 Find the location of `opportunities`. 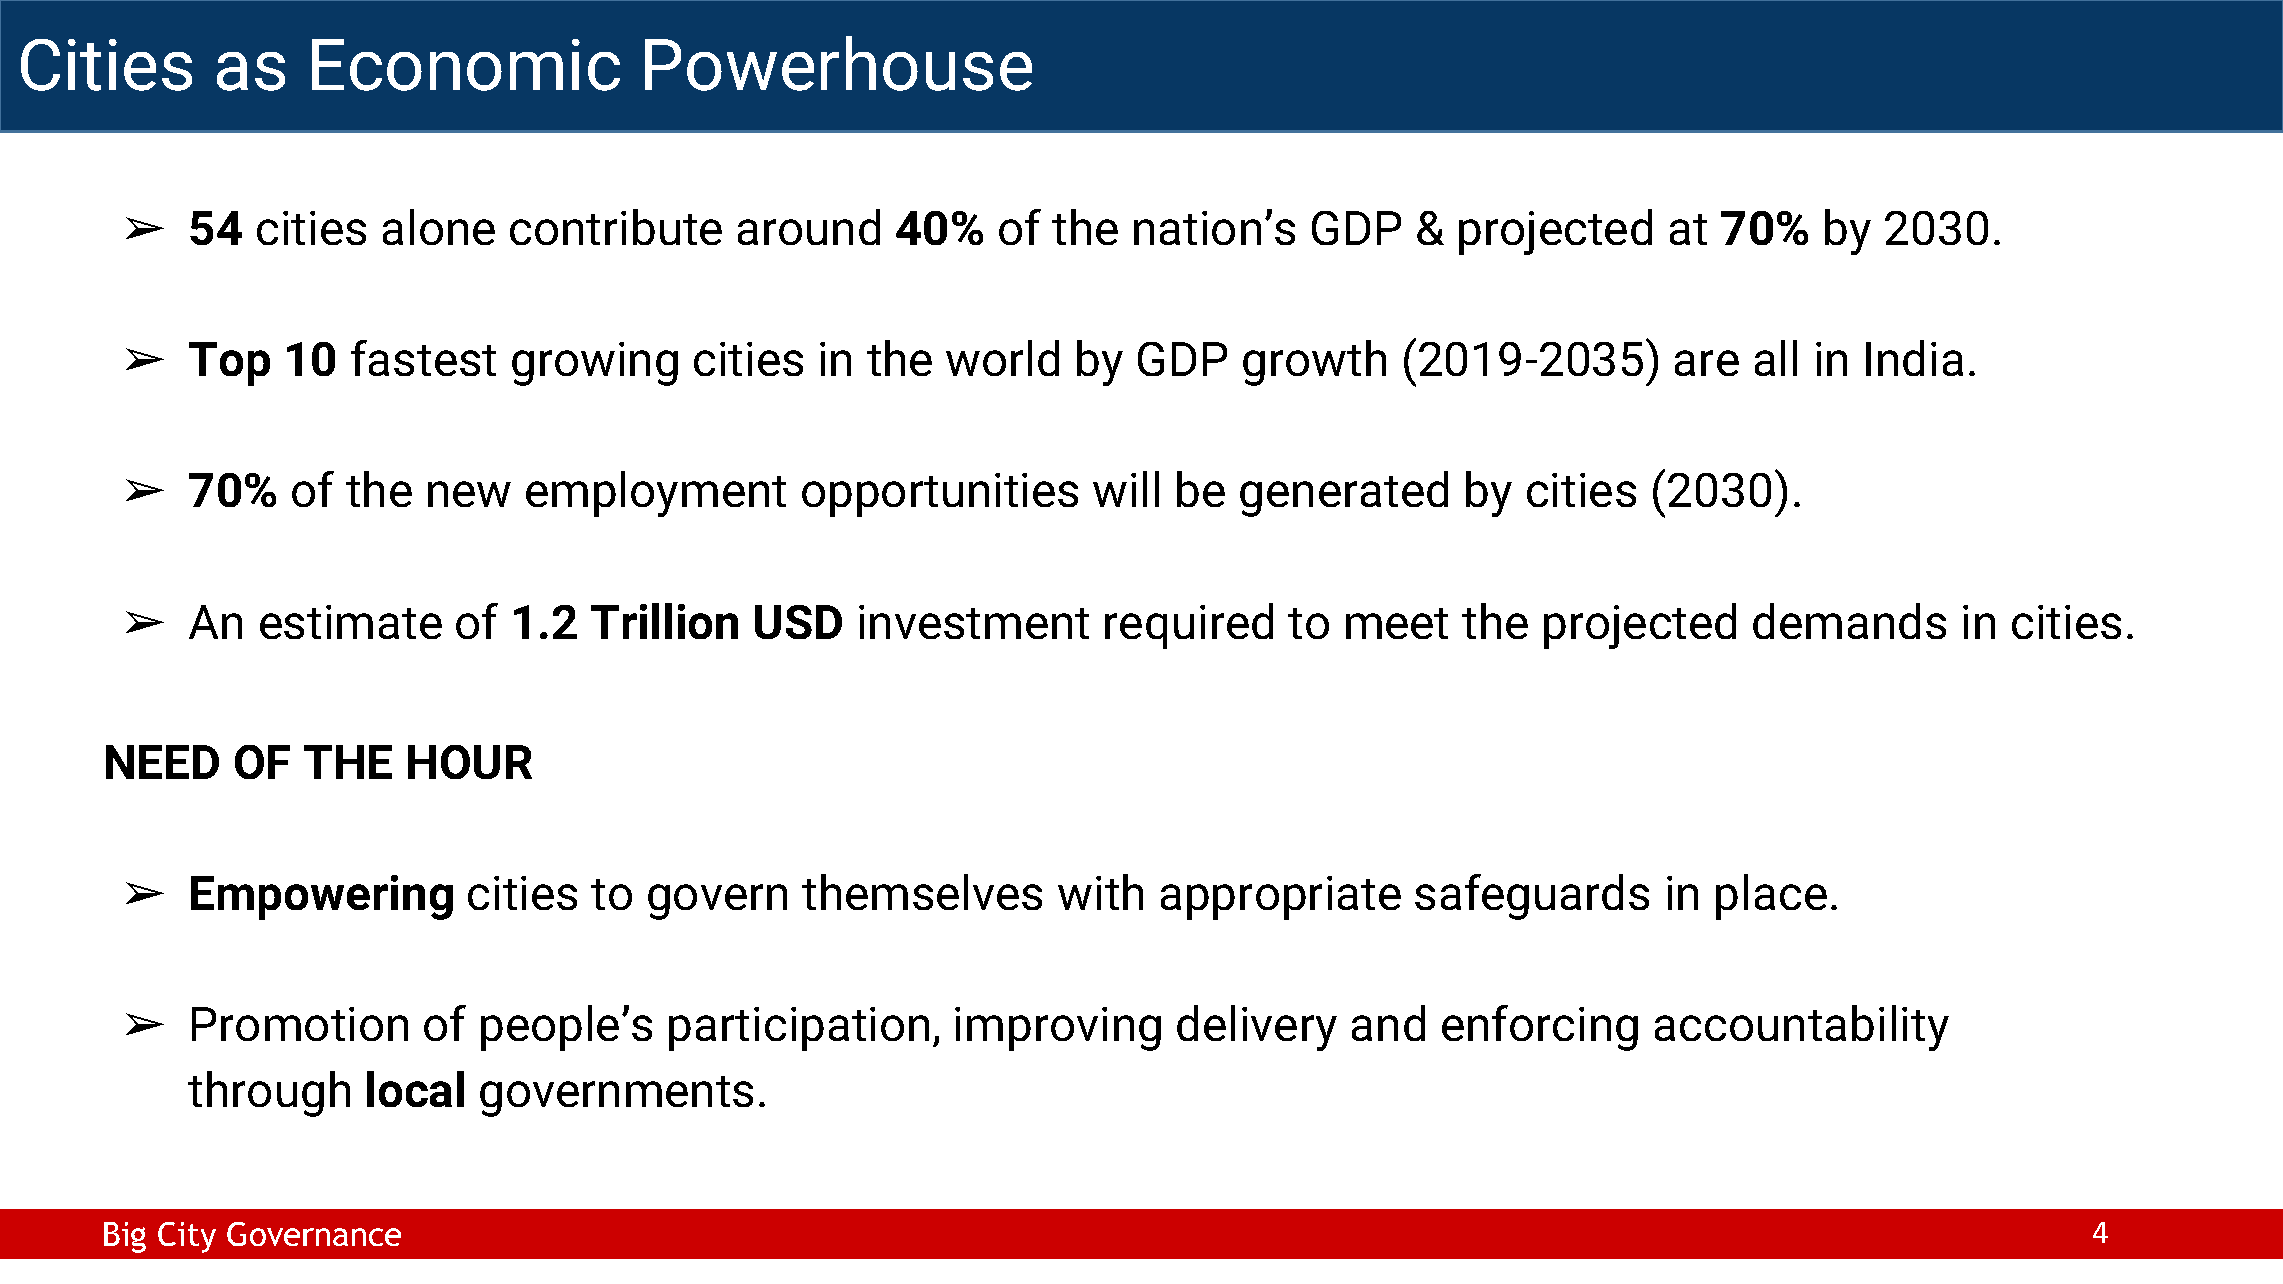

opportunities is located at coordinates (940, 495).
